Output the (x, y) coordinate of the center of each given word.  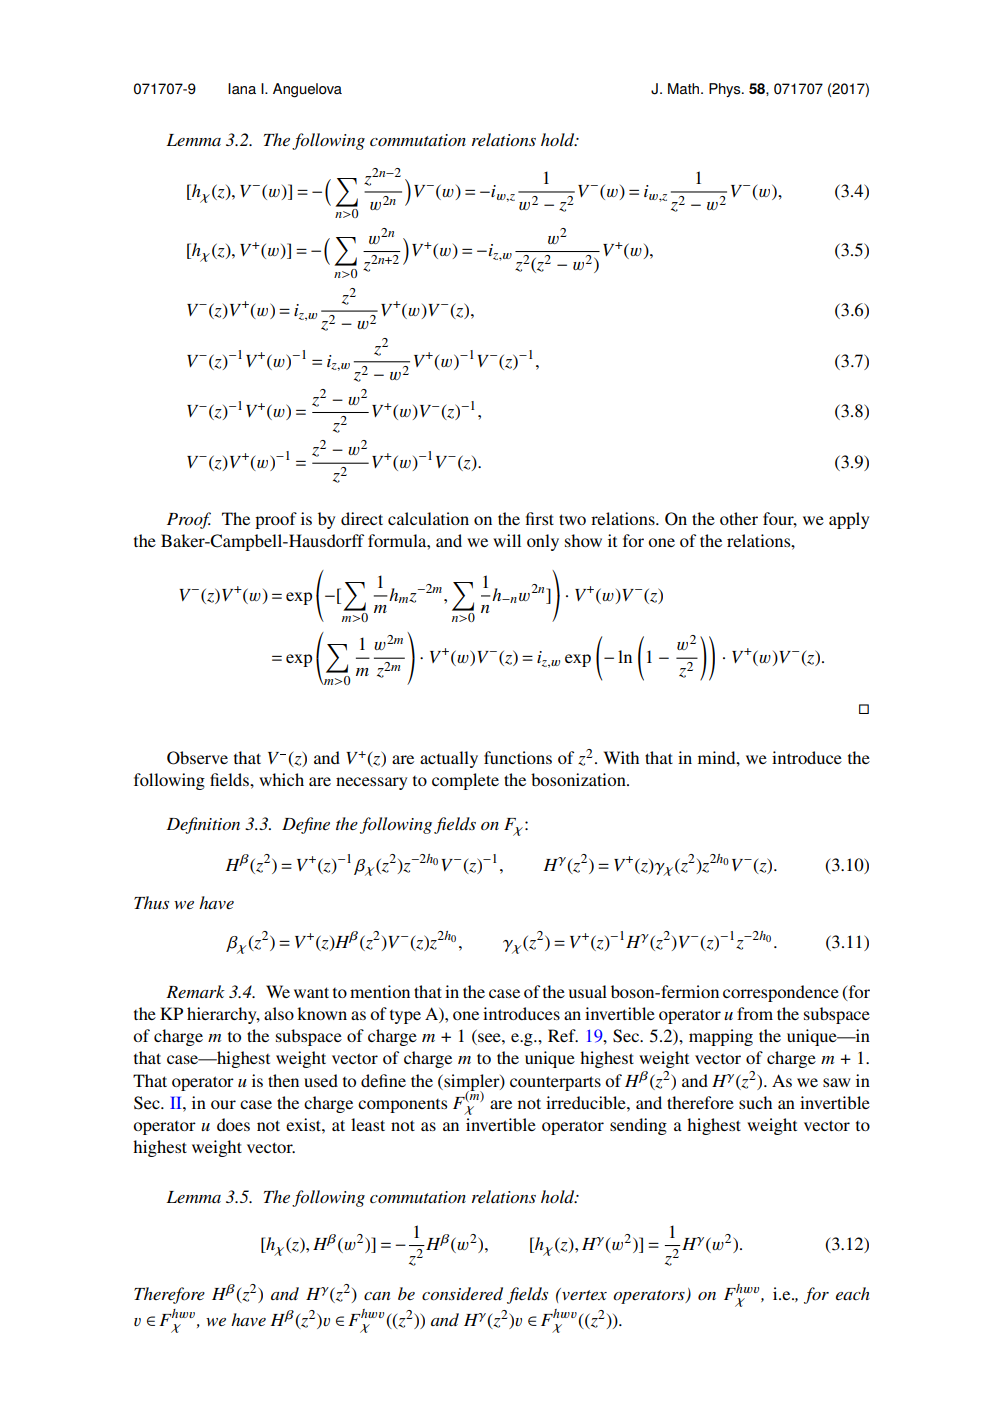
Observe (197, 758)
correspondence (781, 993)
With (621, 757)
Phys (726, 90)
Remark (195, 991)
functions (518, 757)
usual (588, 991)
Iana (242, 88)
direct (362, 518)
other (739, 518)
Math (685, 88)
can (377, 1296)
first (540, 518)
